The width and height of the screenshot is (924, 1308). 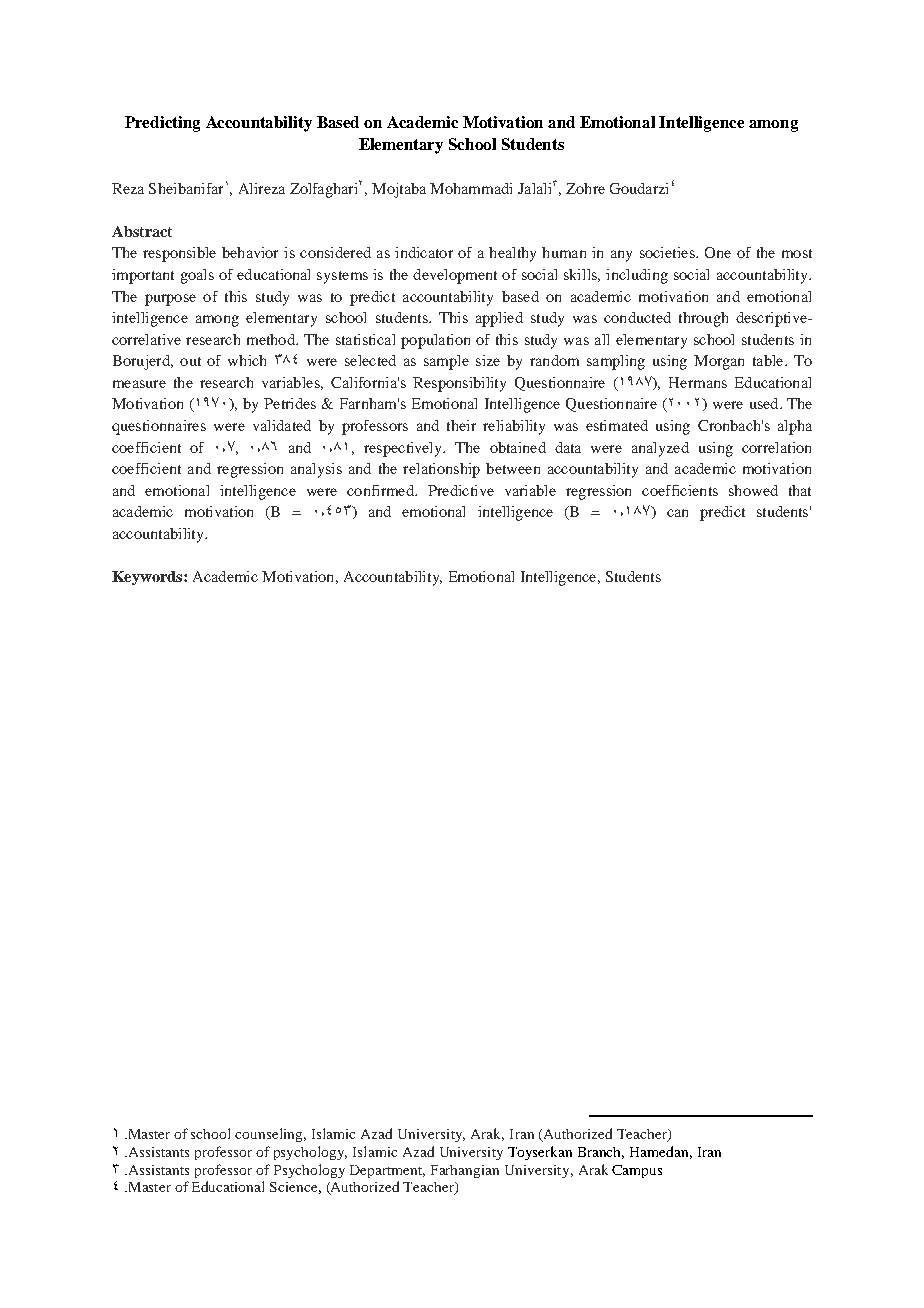 What do you see at coordinates (513, 468) in the screenshot?
I see `between` at bounding box center [513, 468].
